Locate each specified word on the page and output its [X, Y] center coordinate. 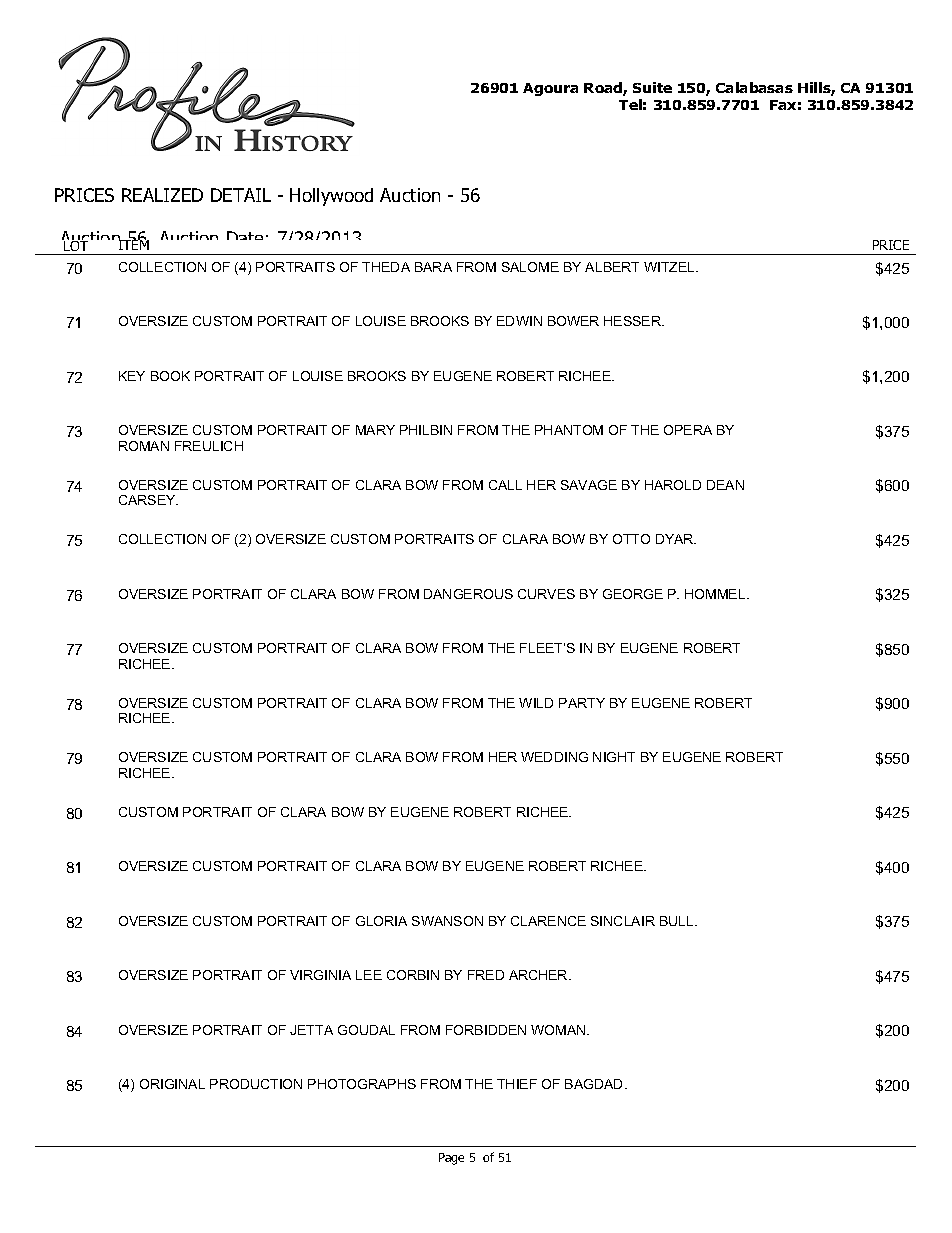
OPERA [688, 430]
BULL [678, 921]
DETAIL [241, 195]
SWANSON [447, 921]
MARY [375, 430]
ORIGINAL [172, 1084]
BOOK [170, 376]
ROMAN [144, 446]
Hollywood [331, 197]
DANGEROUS [468, 594]
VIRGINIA [320, 975]
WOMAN [559, 1030]
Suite [652, 87]
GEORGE [633, 594]
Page [451, 1159]
